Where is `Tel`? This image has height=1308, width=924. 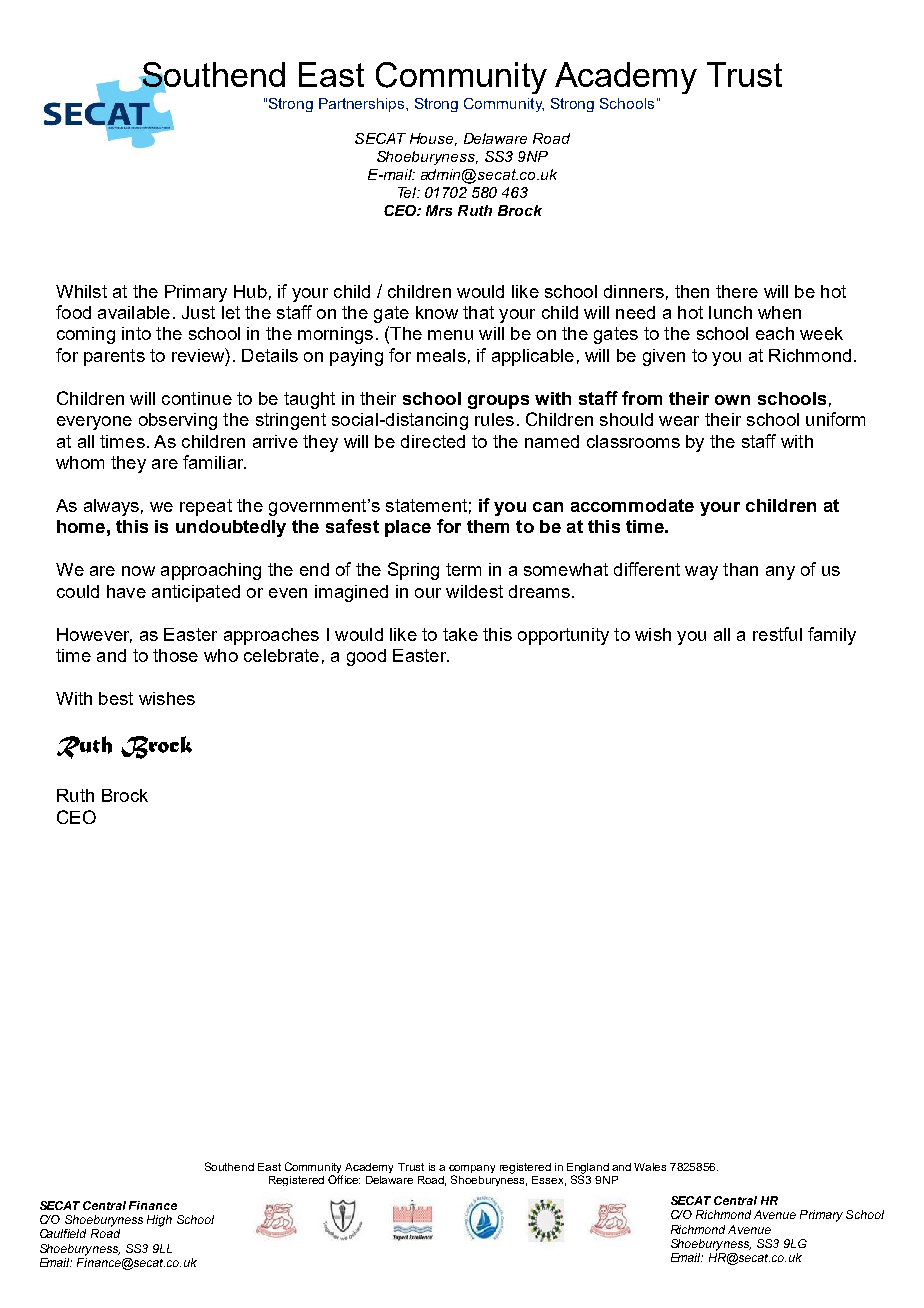 Tel is located at coordinates (408, 192).
